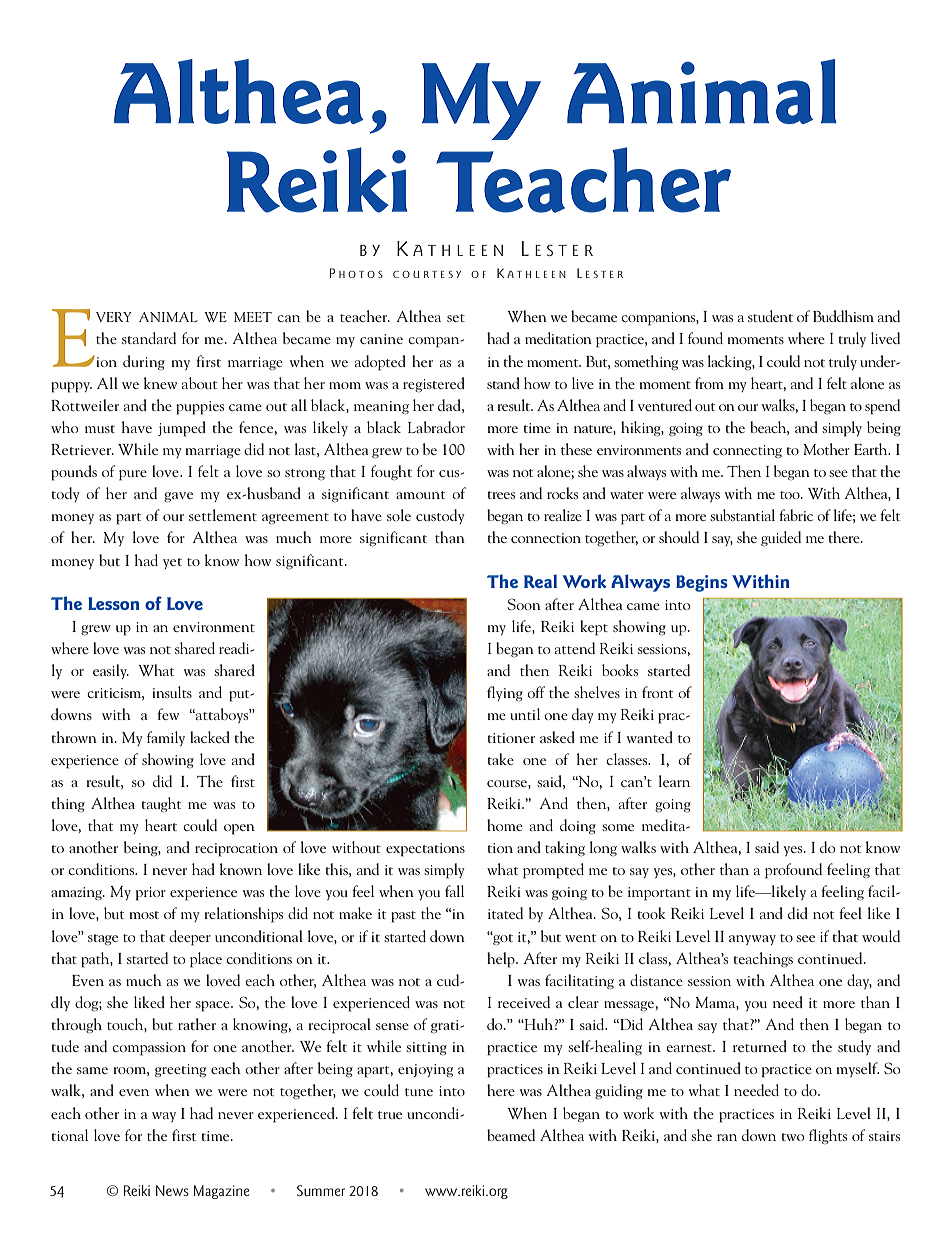  What do you see at coordinates (172, 1190) in the screenshot?
I see `News` at bounding box center [172, 1190].
